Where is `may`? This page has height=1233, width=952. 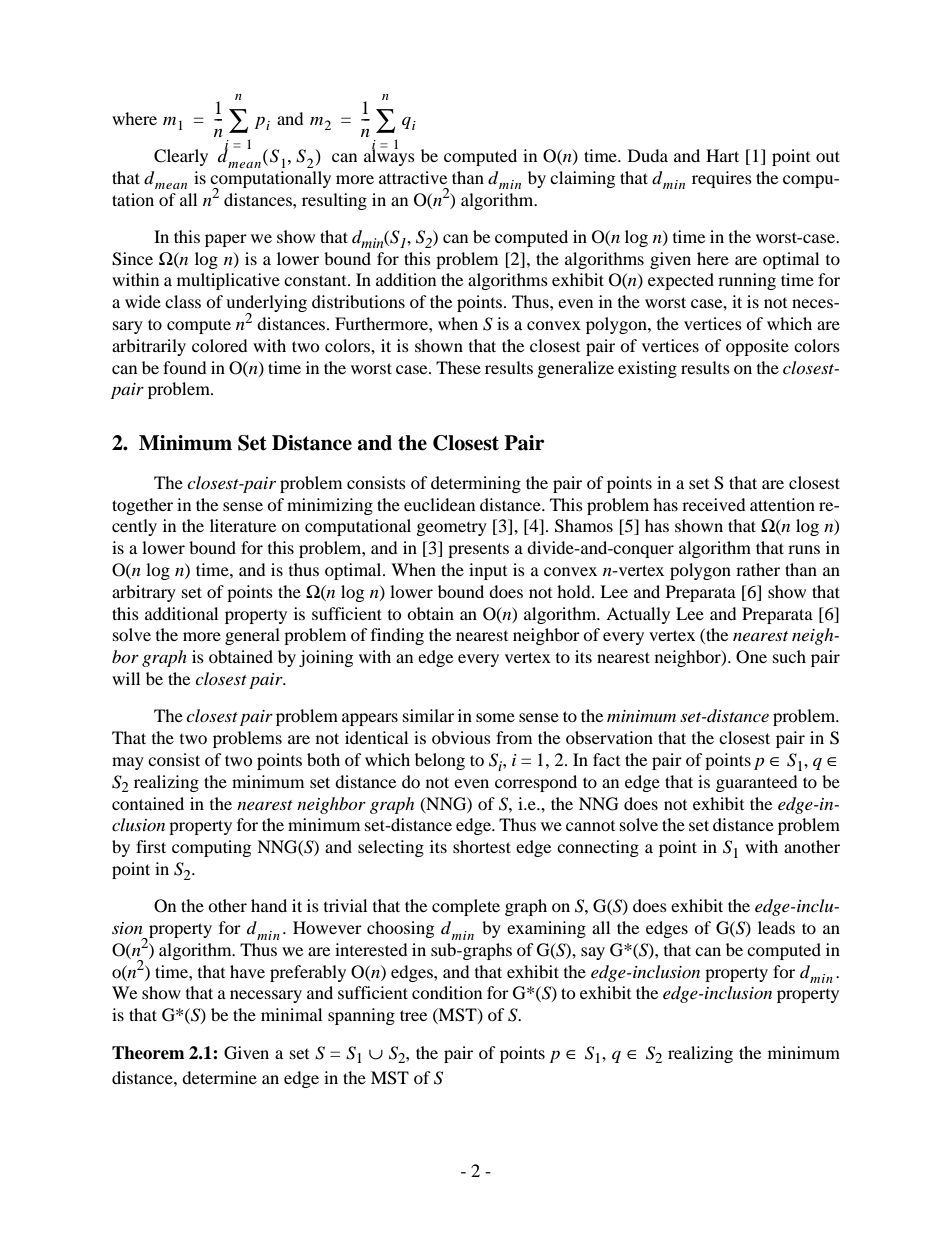 may is located at coordinates (128, 763).
